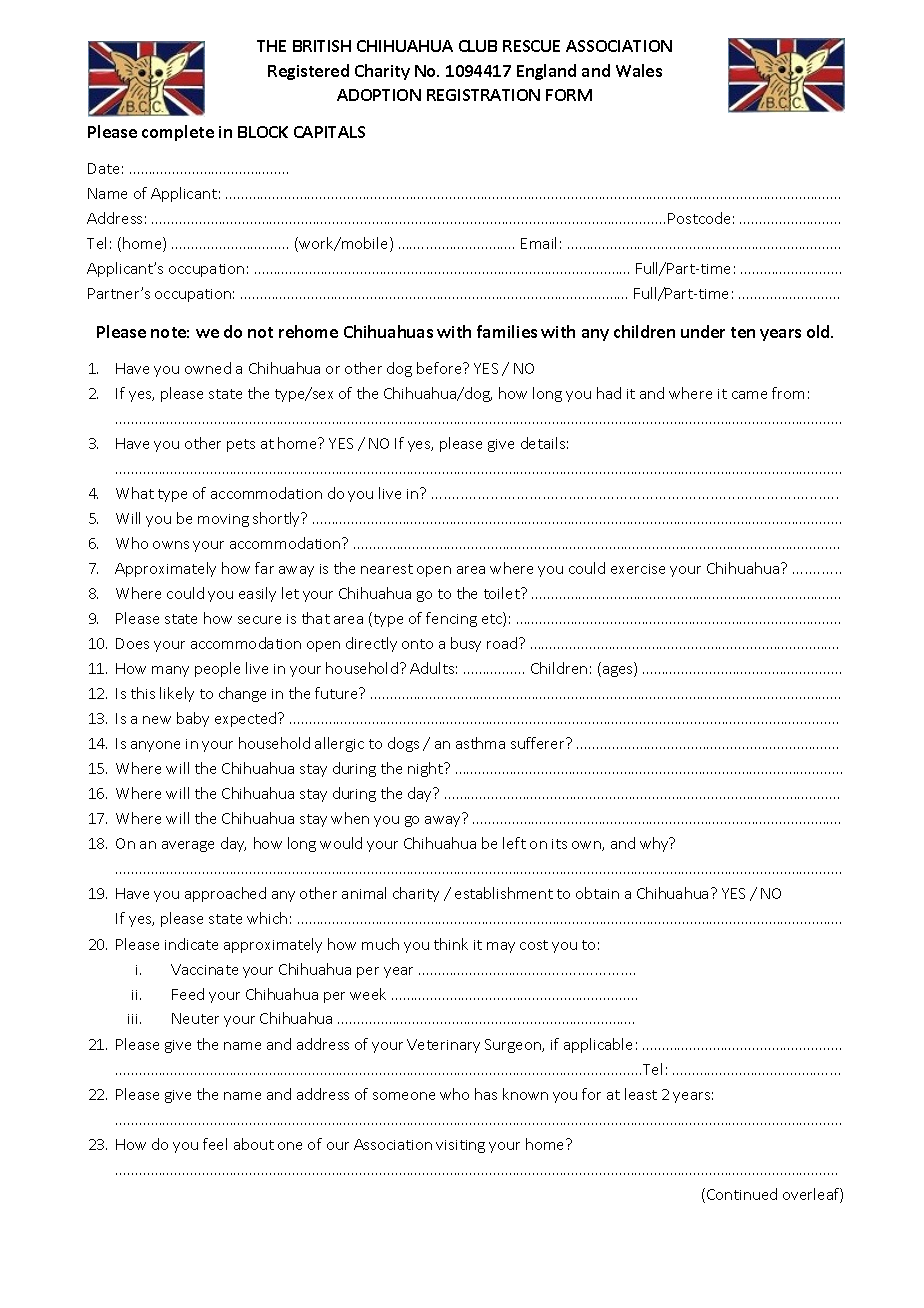  I want to click on fencing, so click(451, 619).
